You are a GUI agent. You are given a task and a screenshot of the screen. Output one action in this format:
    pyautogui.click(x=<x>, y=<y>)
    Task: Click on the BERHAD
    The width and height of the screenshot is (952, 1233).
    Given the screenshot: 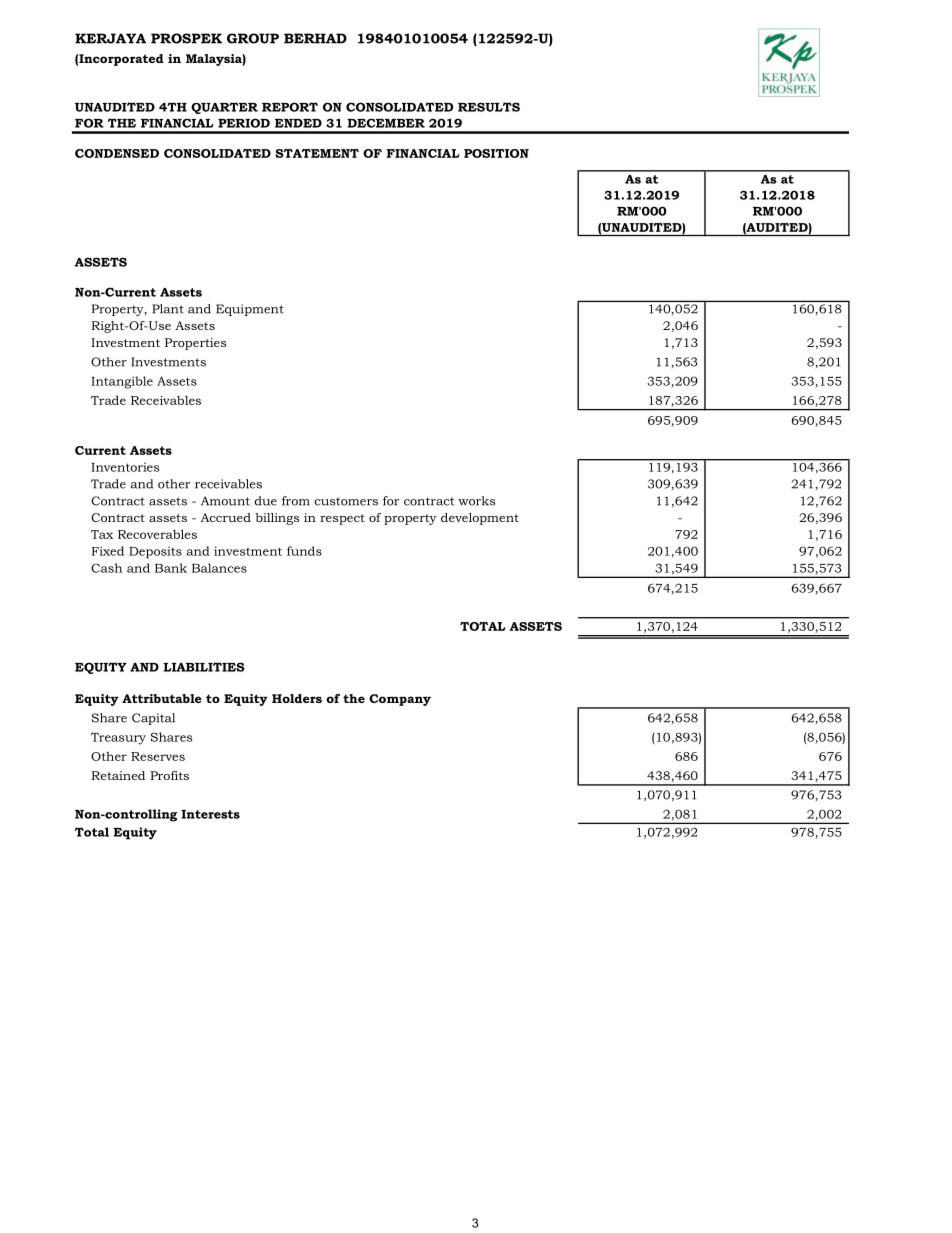 What is the action you would take?
    pyautogui.click(x=315, y=38)
